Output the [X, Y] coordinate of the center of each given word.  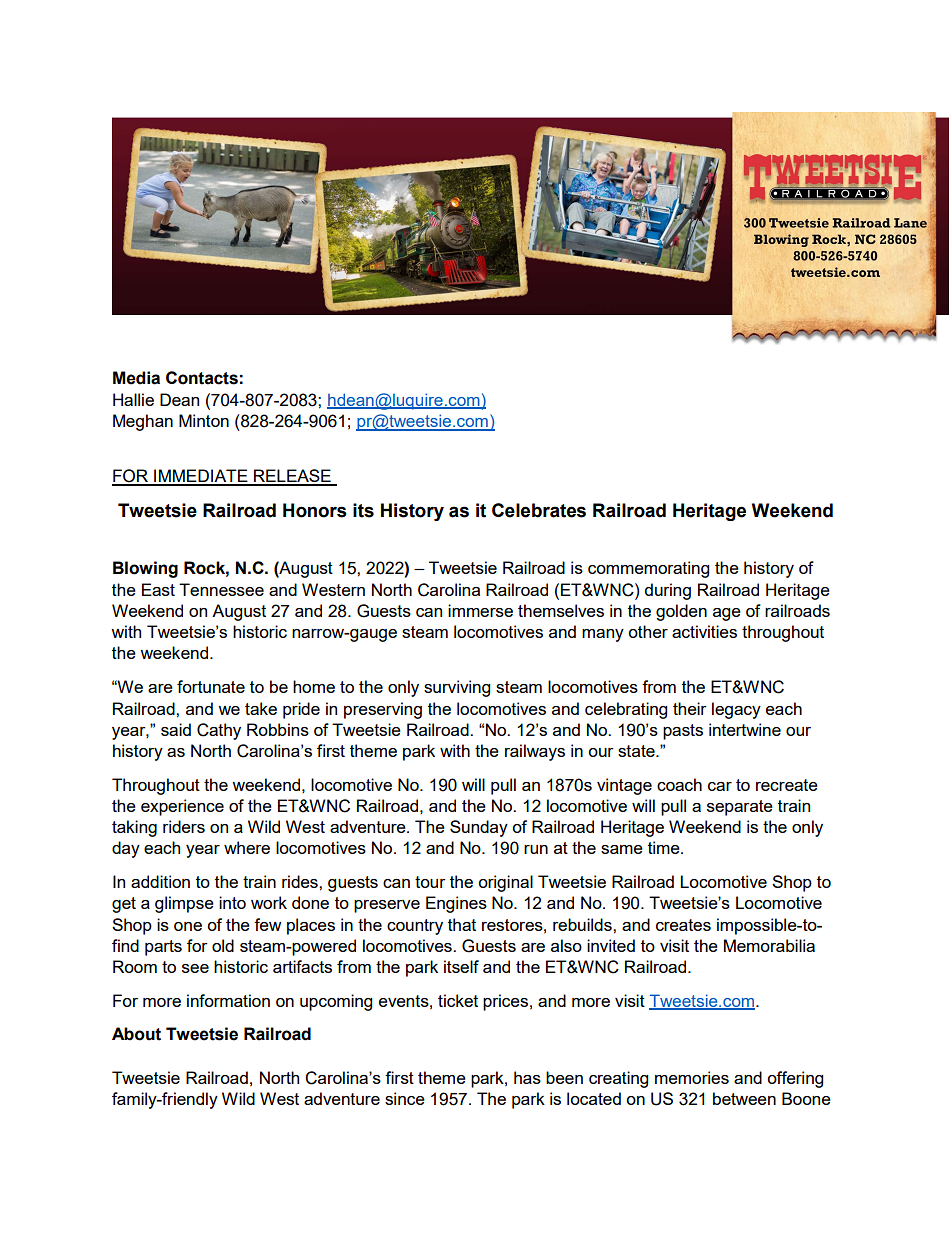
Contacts [202, 378]
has [527, 1077]
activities [704, 631]
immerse [480, 610]
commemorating [648, 569]
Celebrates [539, 510]
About [136, 1034]
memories [692, 1077]
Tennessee [221, 589]
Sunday [479, 828]
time [665, 847]
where [247, 847]
